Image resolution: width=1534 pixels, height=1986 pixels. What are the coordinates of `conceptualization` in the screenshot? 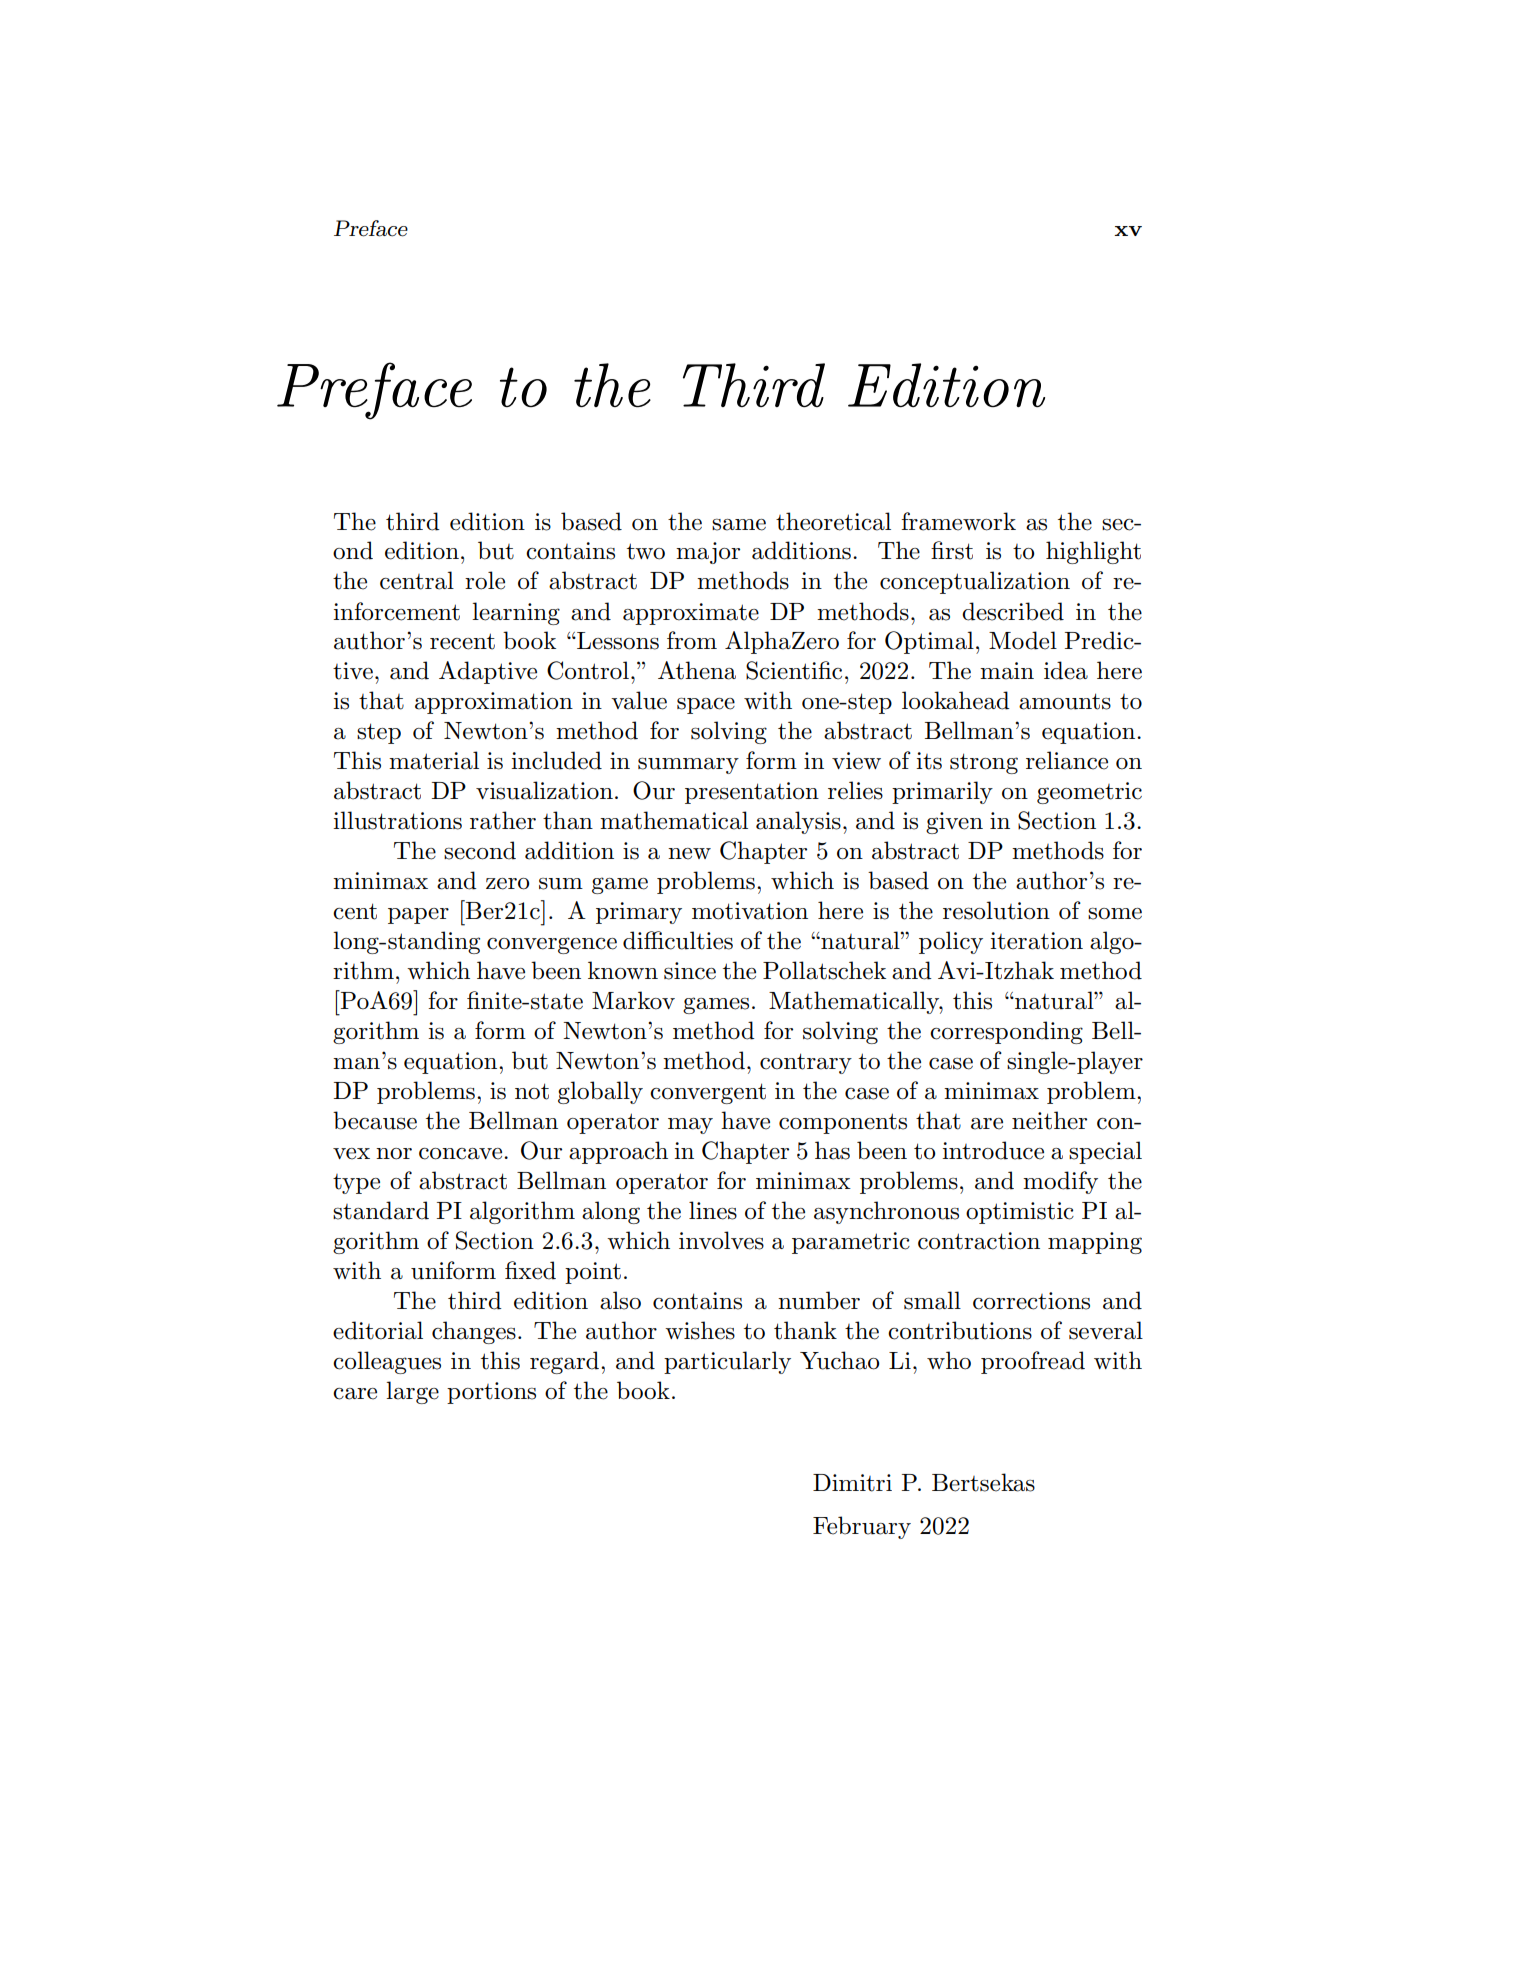 It's located at (975, 582).
